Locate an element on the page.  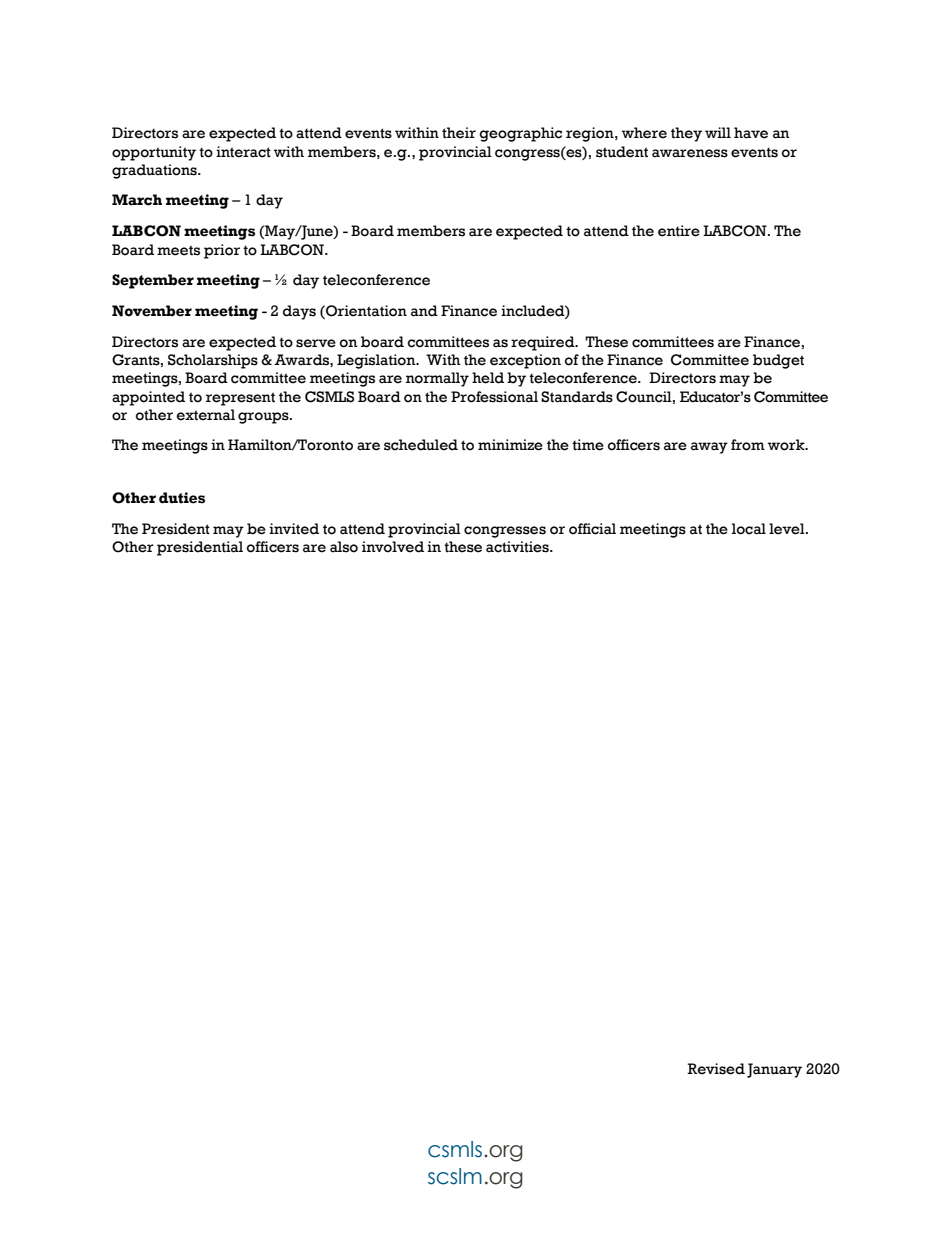
also is located at coordinates (344, 547).
